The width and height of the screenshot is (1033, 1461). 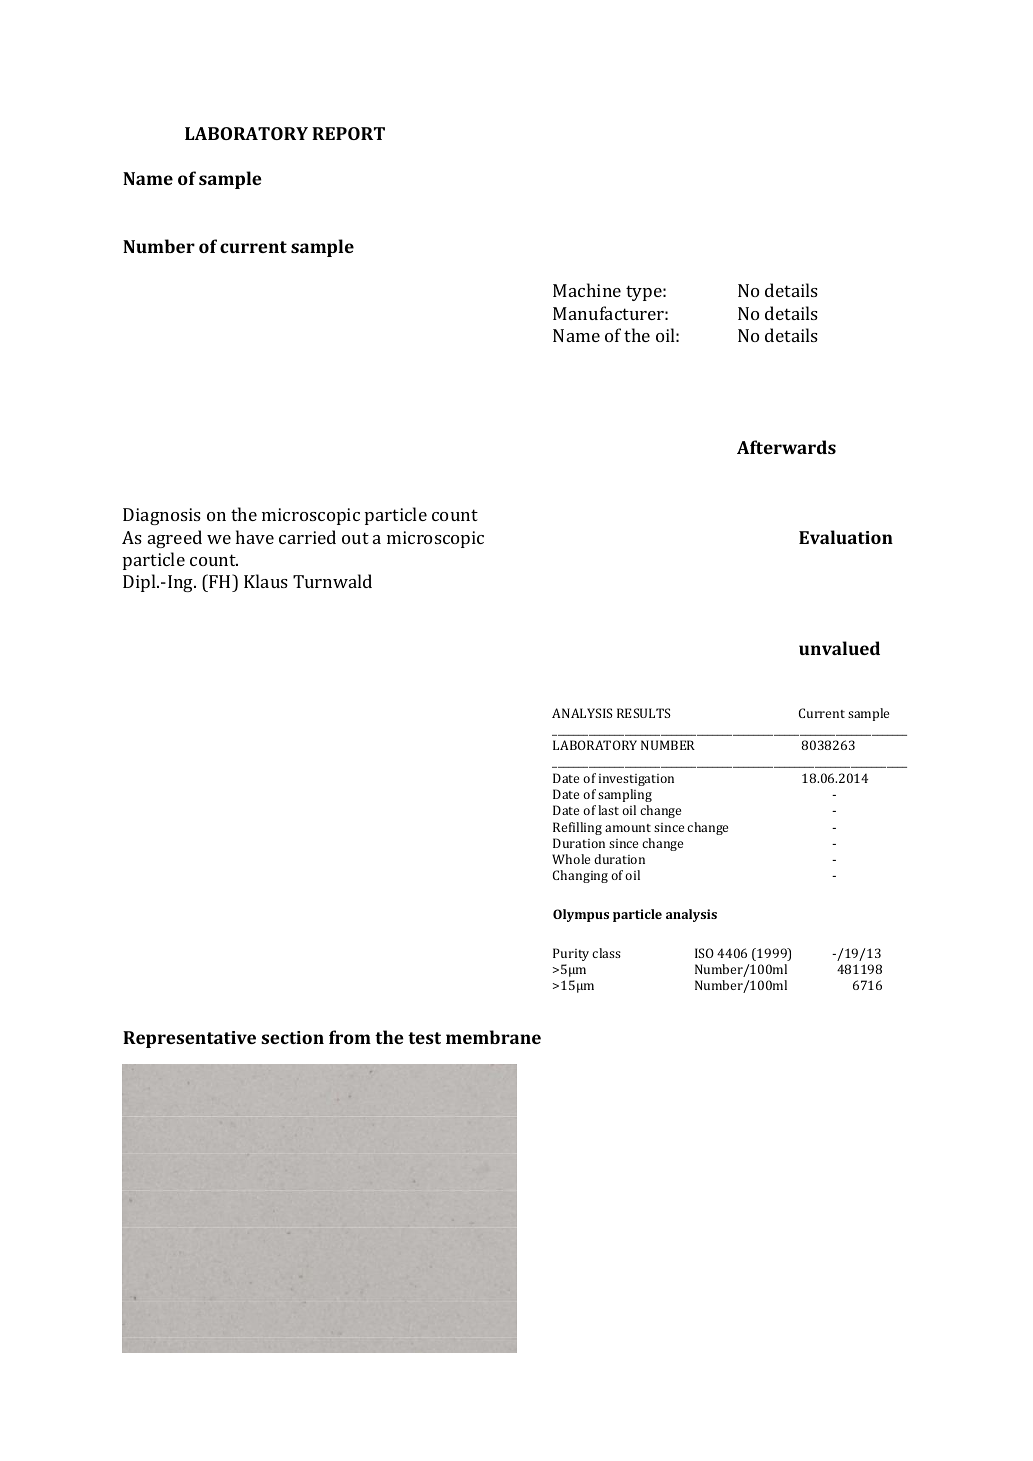 What do you see at coordinates (577, 828) in the screenshot?
I see `Refilling` at bounding box center [577, 828].
